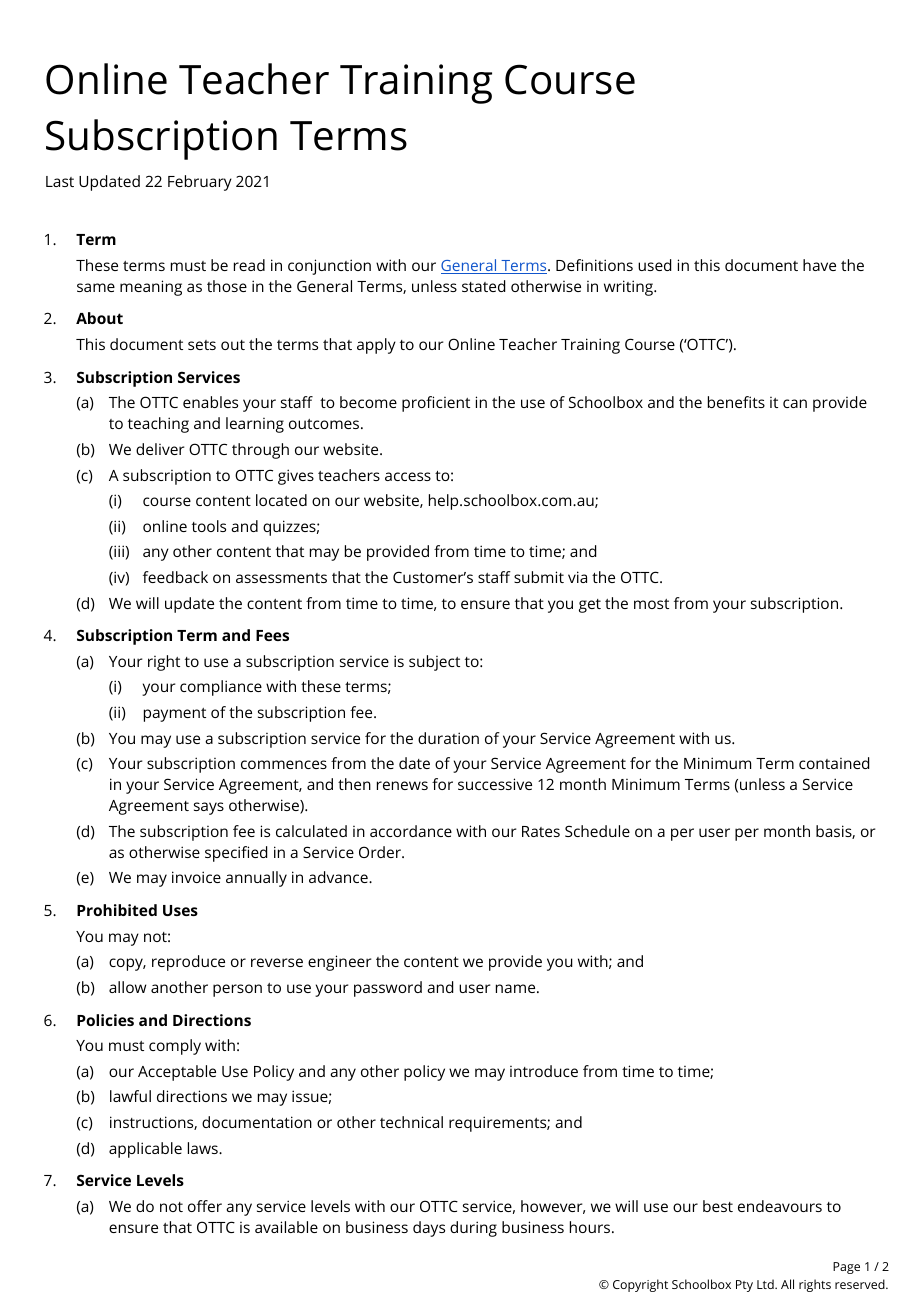  I want to click on stated, so click(483, 286).
